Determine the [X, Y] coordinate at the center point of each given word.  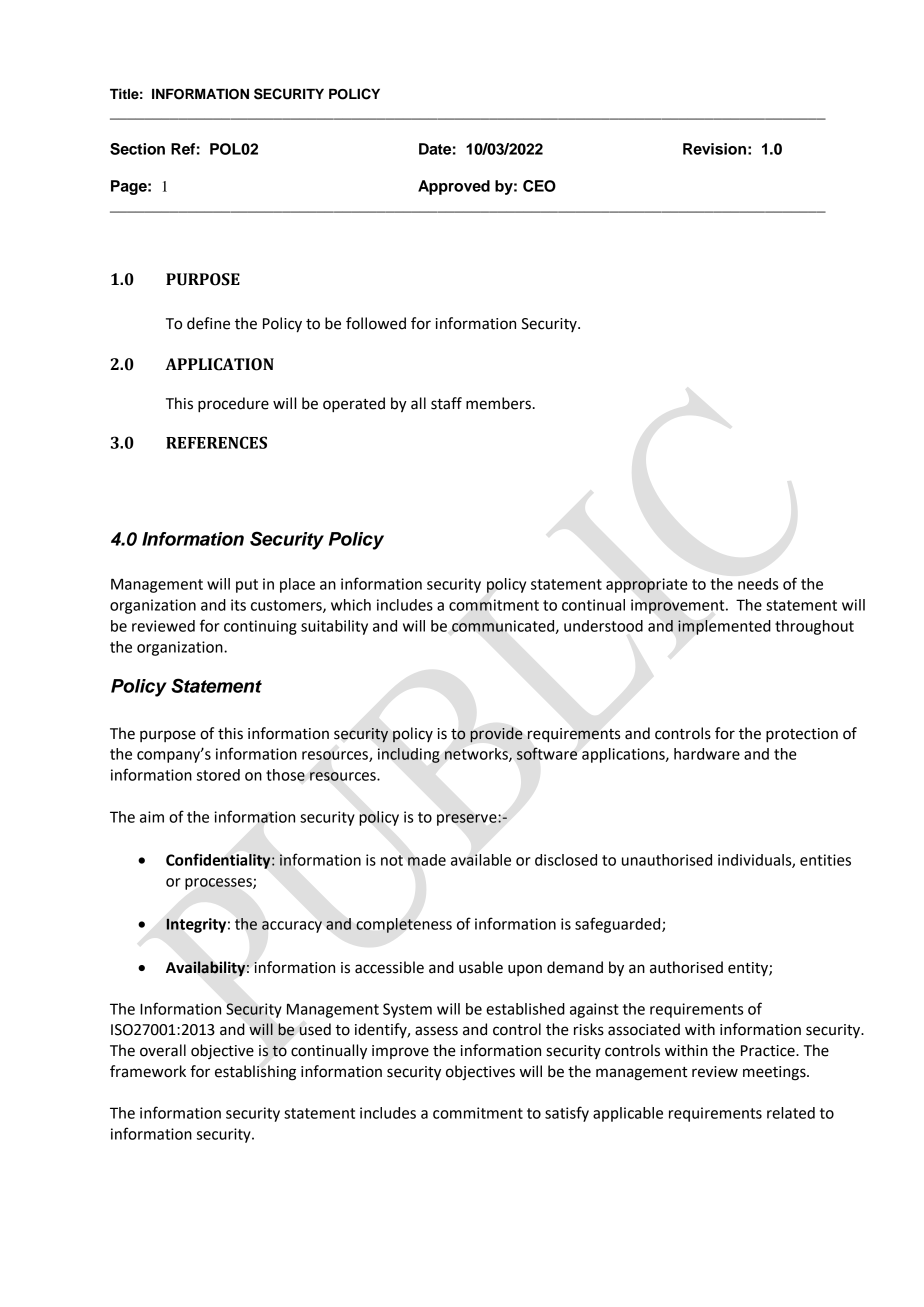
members [498, 403]
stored [218, 775]
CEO [539, 186]
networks [477, 755]
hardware [707, 754]
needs [758, 584]
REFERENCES [216, 442]
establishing [255, 1073]
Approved [454, 187]
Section [137, 149]
